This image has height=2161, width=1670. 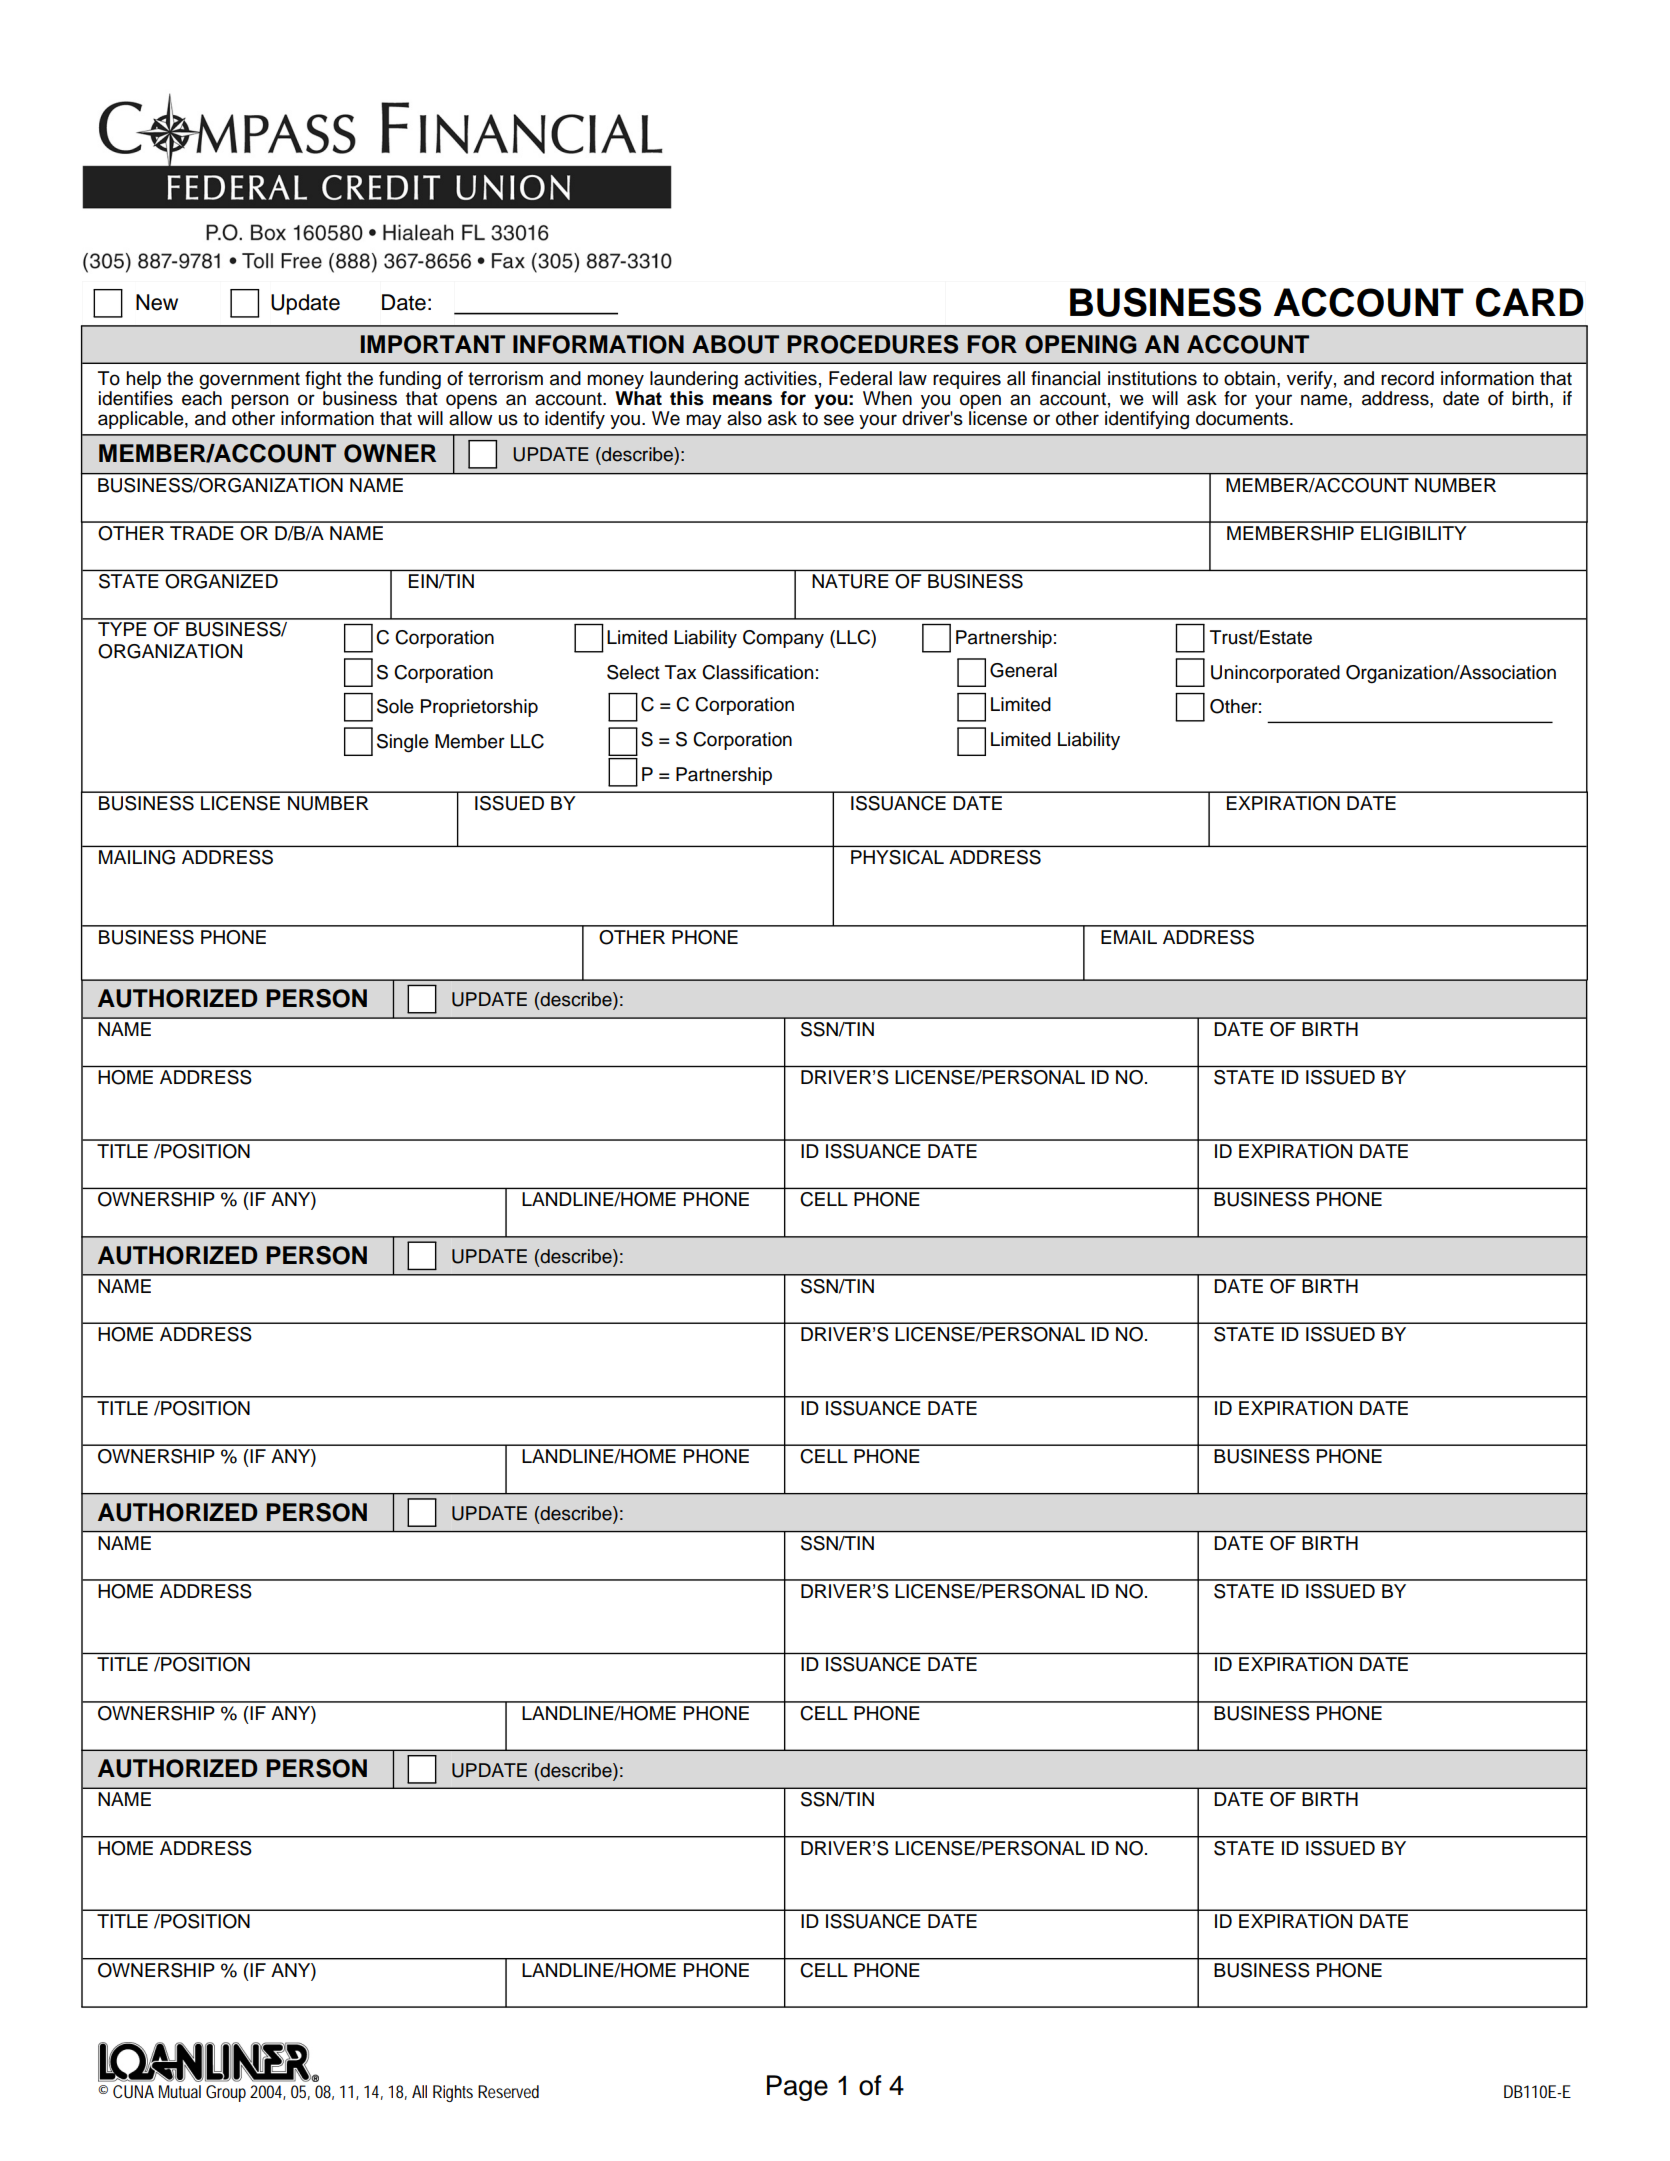 I want to click on PROCEDURES, so click(x=872, y=344).
